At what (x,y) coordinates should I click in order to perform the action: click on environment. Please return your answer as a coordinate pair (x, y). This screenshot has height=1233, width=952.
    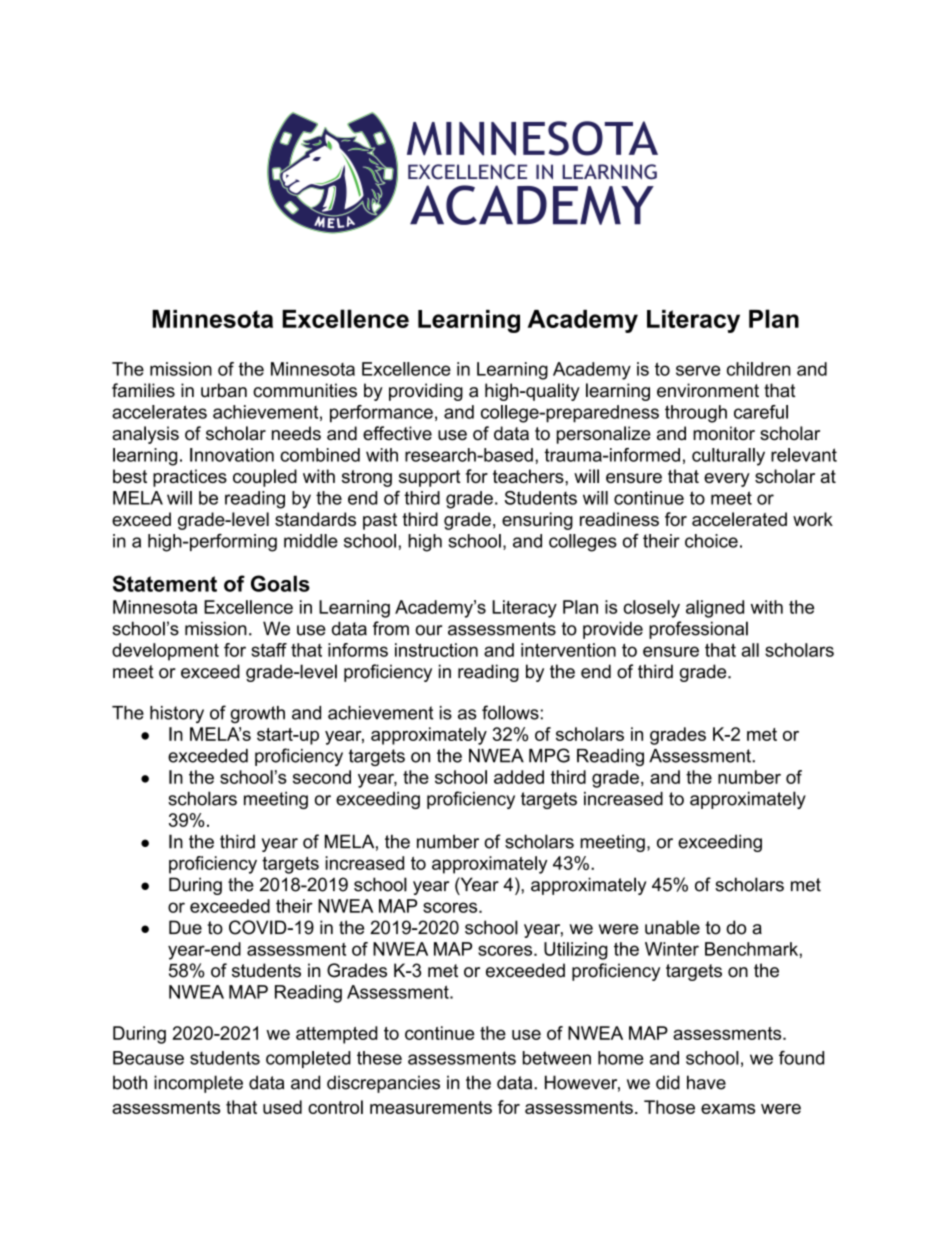
    Looking at the image, I should click on (708, 390).
